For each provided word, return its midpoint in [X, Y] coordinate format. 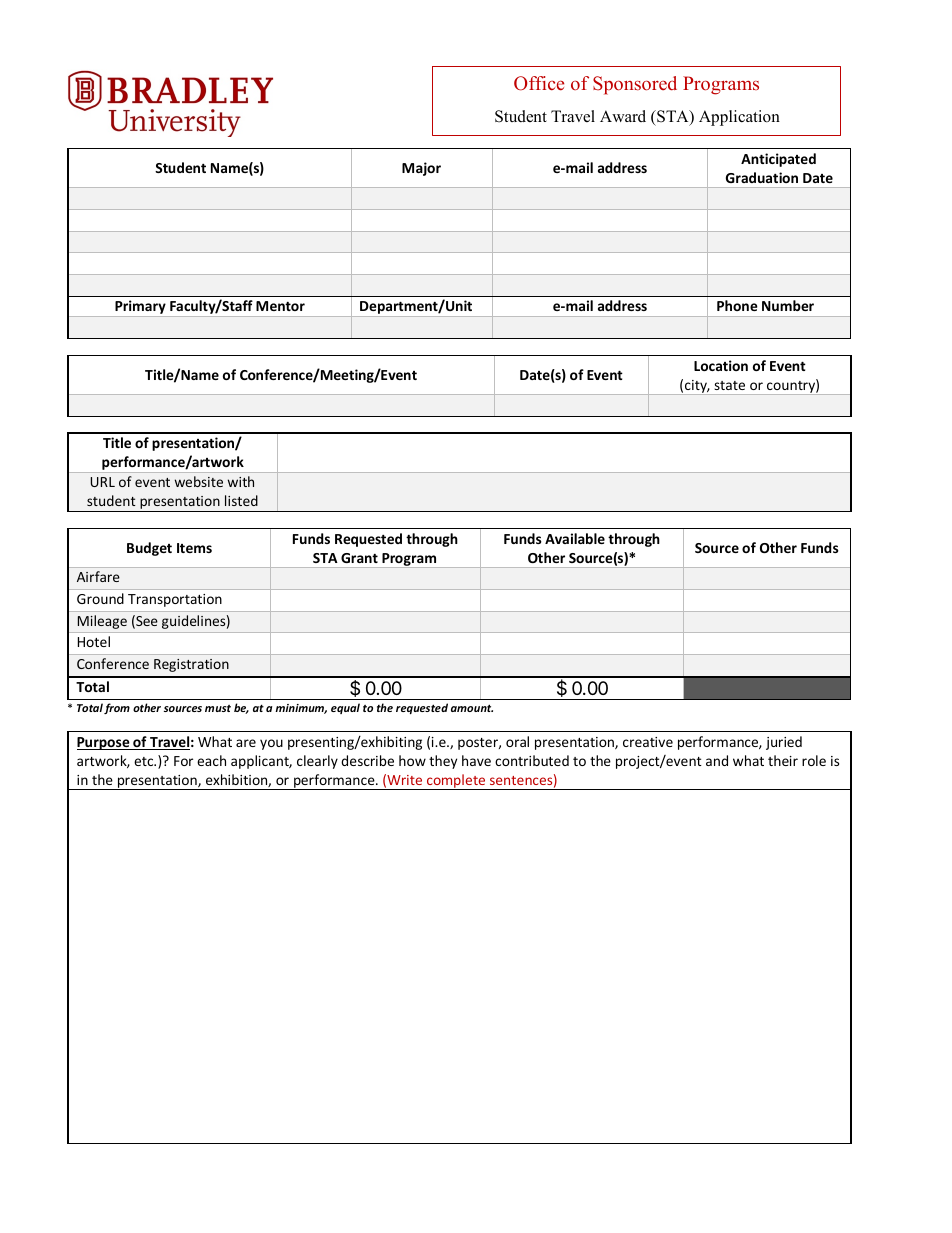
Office [539, 83]
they [443, 762]
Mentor [280, 306]
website [199, 481]
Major [421, 169]
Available [575, 538]
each [211, 760]
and [717, 760]
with [241, 481]
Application [739, 118]
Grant [359, 558]
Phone [737, 305]
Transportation [175, 600]
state [729, 385]
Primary [140, 308]
